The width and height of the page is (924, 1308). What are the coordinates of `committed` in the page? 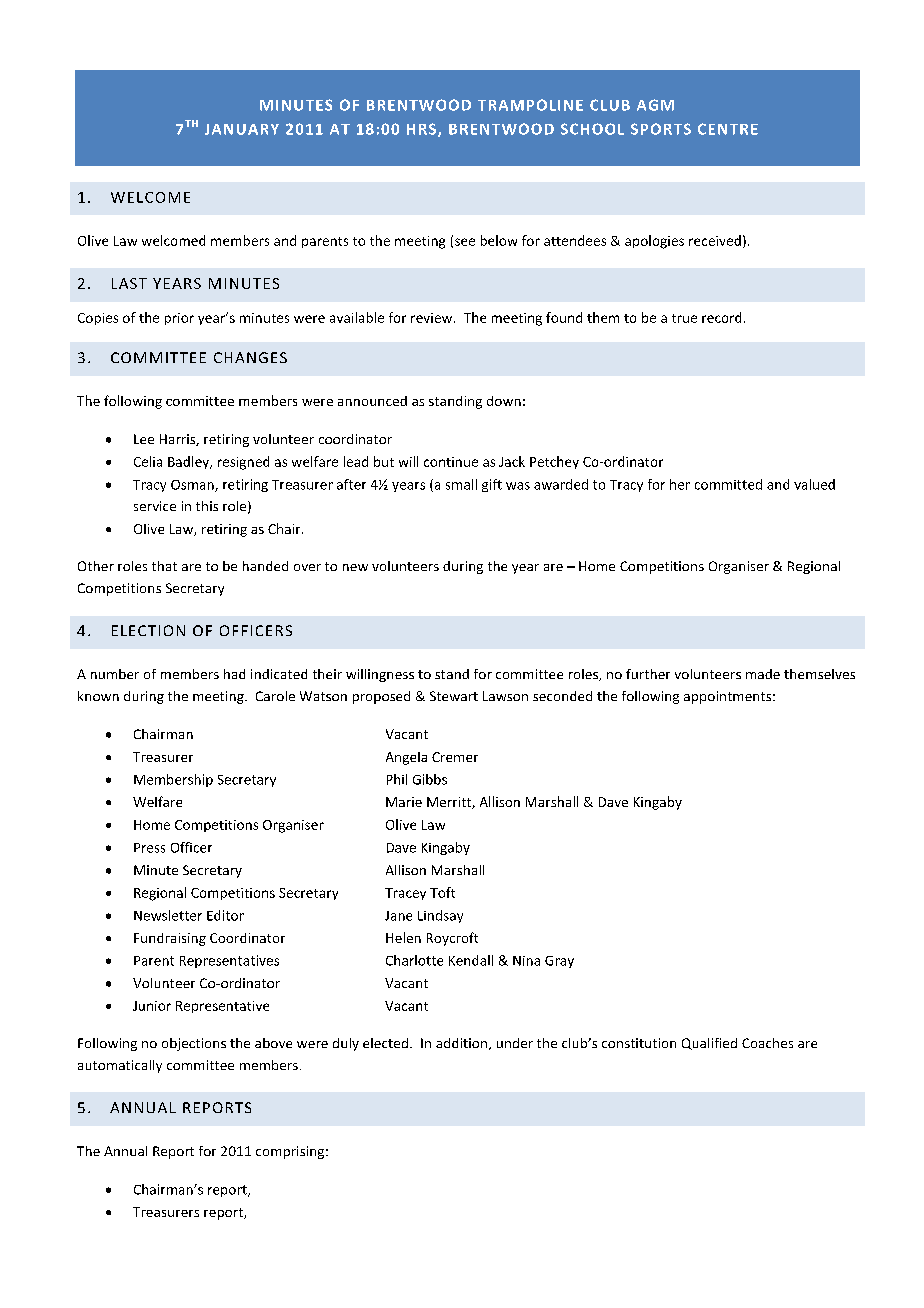 It's located at (728, 484).
